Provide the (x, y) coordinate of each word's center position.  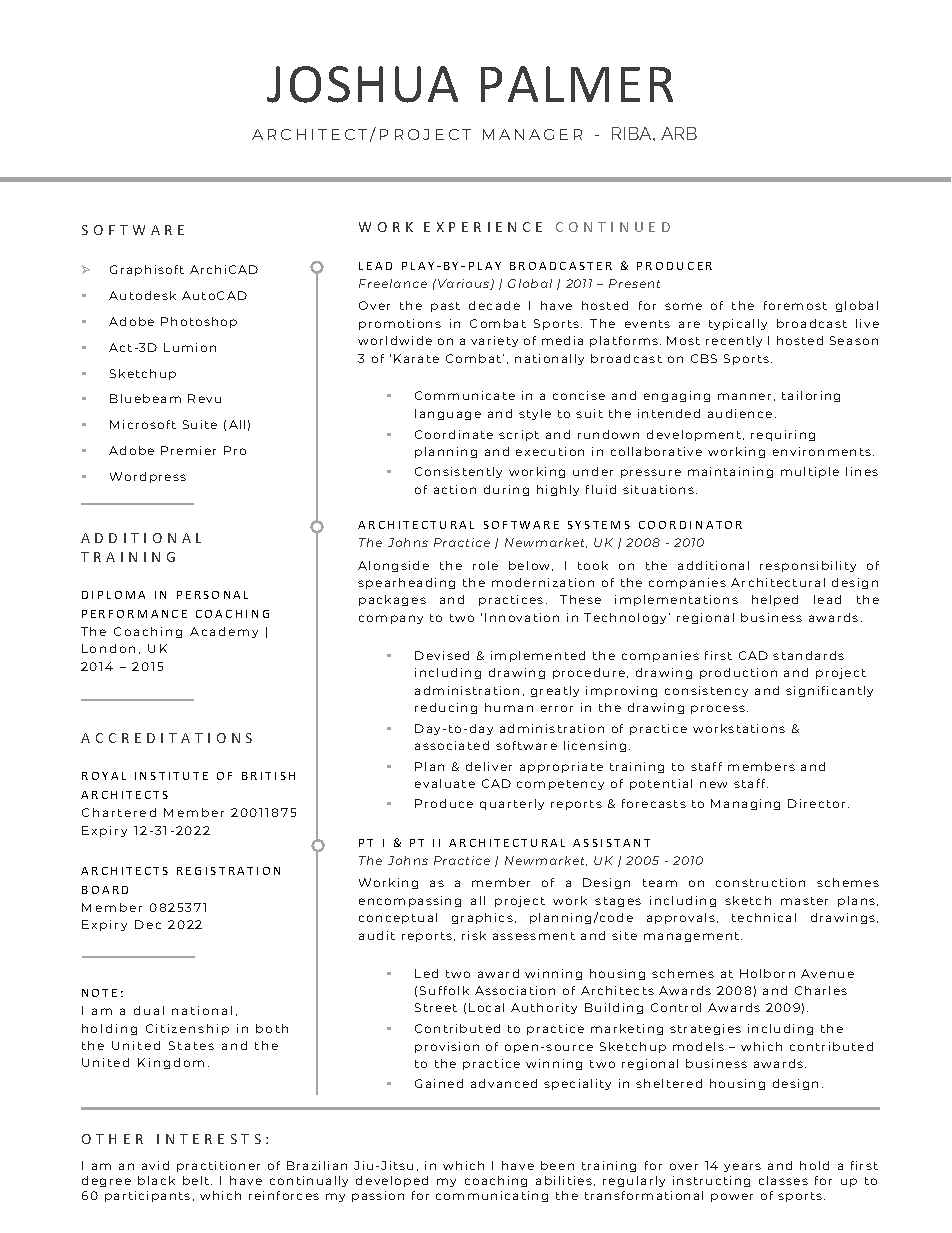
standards (808, 655)
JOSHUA (362, 84)
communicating (492, 1196)
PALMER (577, 84)
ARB (679, 133)
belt (197, 1180)
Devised (442, 655)
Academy (224, 632)
